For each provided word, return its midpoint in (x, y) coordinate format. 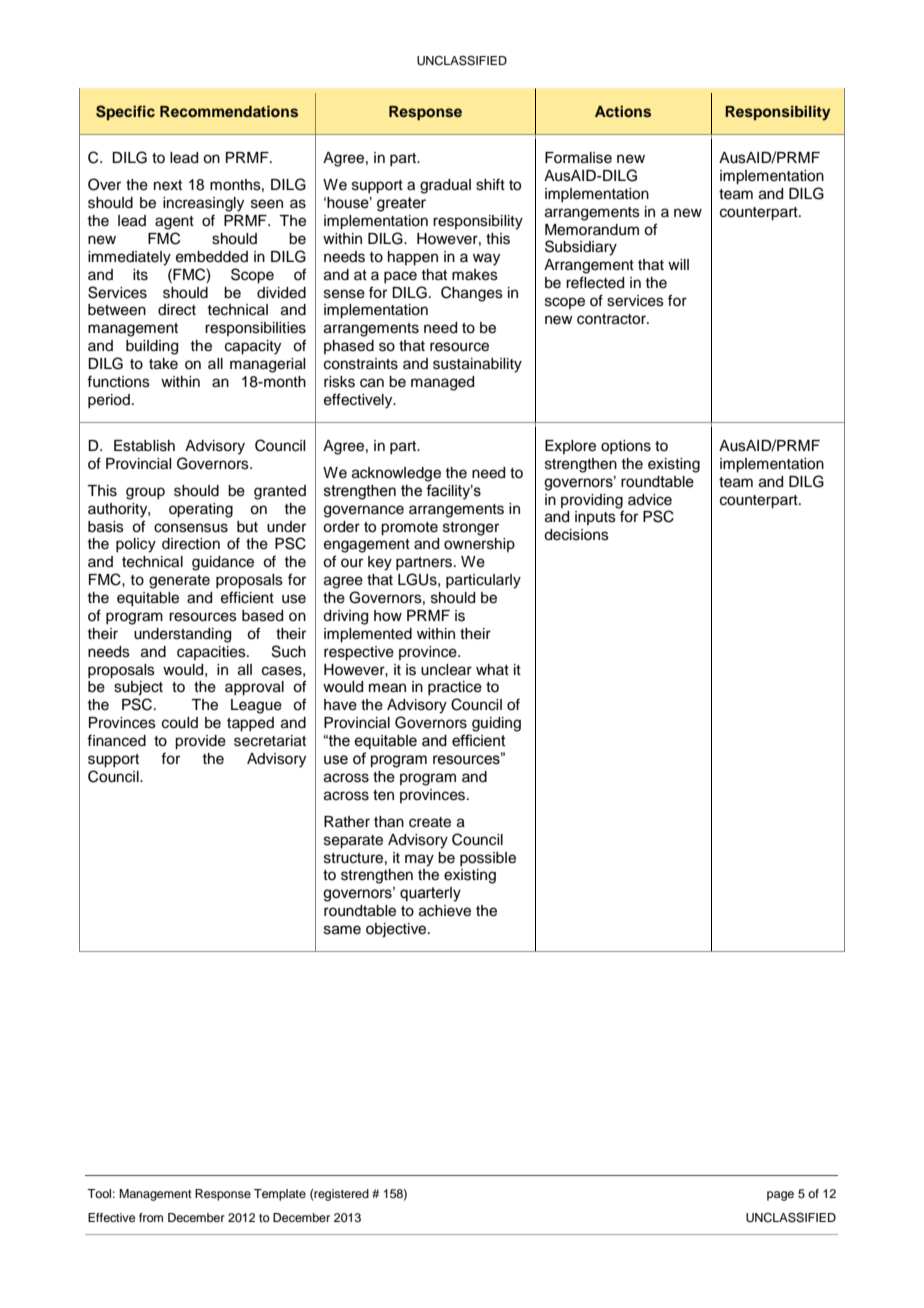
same (342, 930)
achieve (445, 911)
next (168, 185)
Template (280, 1195)
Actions (623, 111)
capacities (212, 653)
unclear (446, 670)
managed (442, 383)
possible (488, 859)
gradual (445, 186)
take (163, 364)
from (151, 1217)
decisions (576, 535)
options (626, 447)
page (780, 1196)
